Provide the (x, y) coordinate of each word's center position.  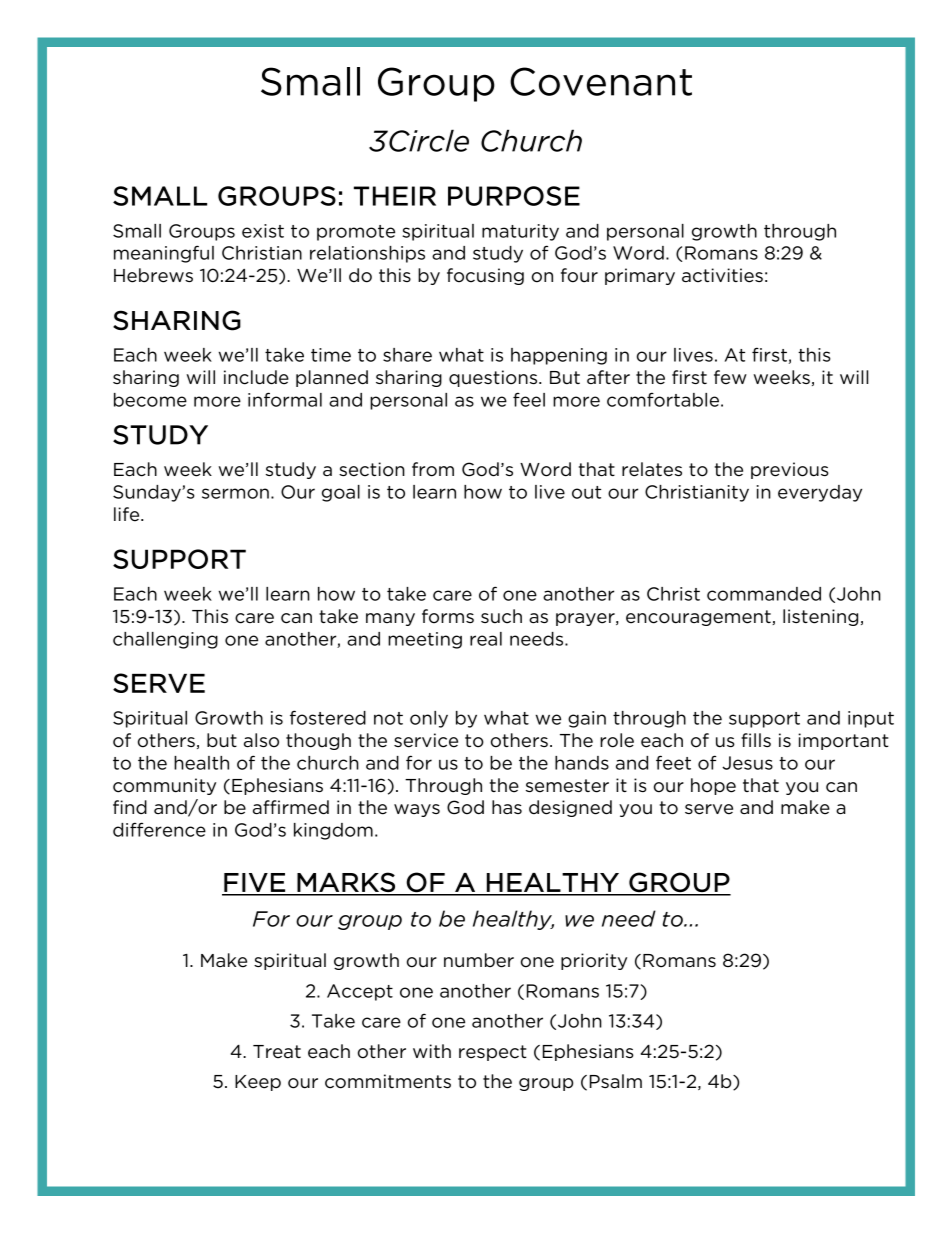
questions (494, 378)
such (501, 616)
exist (263, 231)
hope (713, 786)
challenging (165, 640)
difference (159, 829)
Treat (277, 1052)
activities (722, 275)
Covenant (601, 81)
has (507, 807)
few (730, 377)
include (256, 377)
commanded (764, 594)
